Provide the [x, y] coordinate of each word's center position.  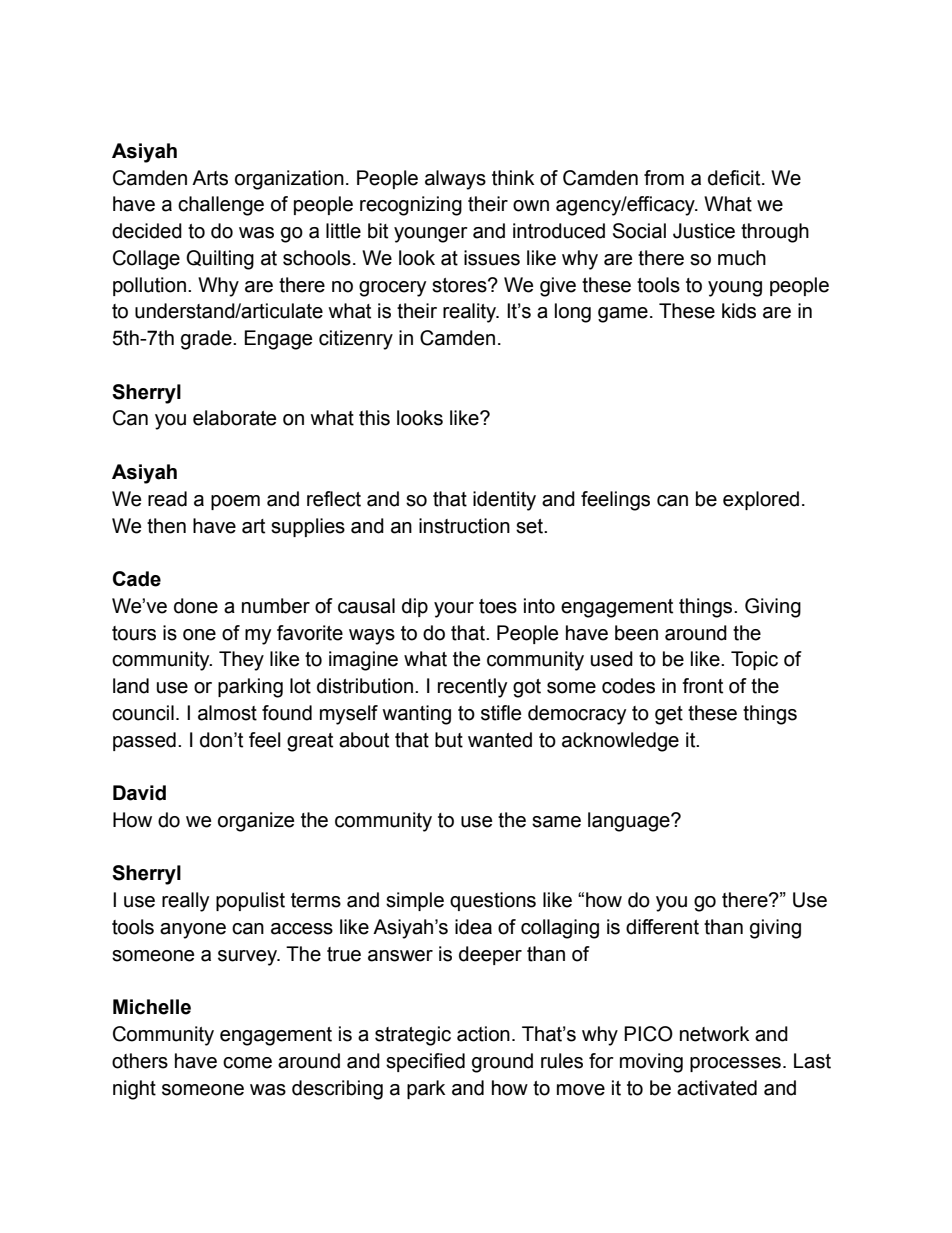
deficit [735, 178]
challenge [221, 206]
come [247, 1063]
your [454, 610]
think [513, 178]
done [196, 606]
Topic [754, 660]
